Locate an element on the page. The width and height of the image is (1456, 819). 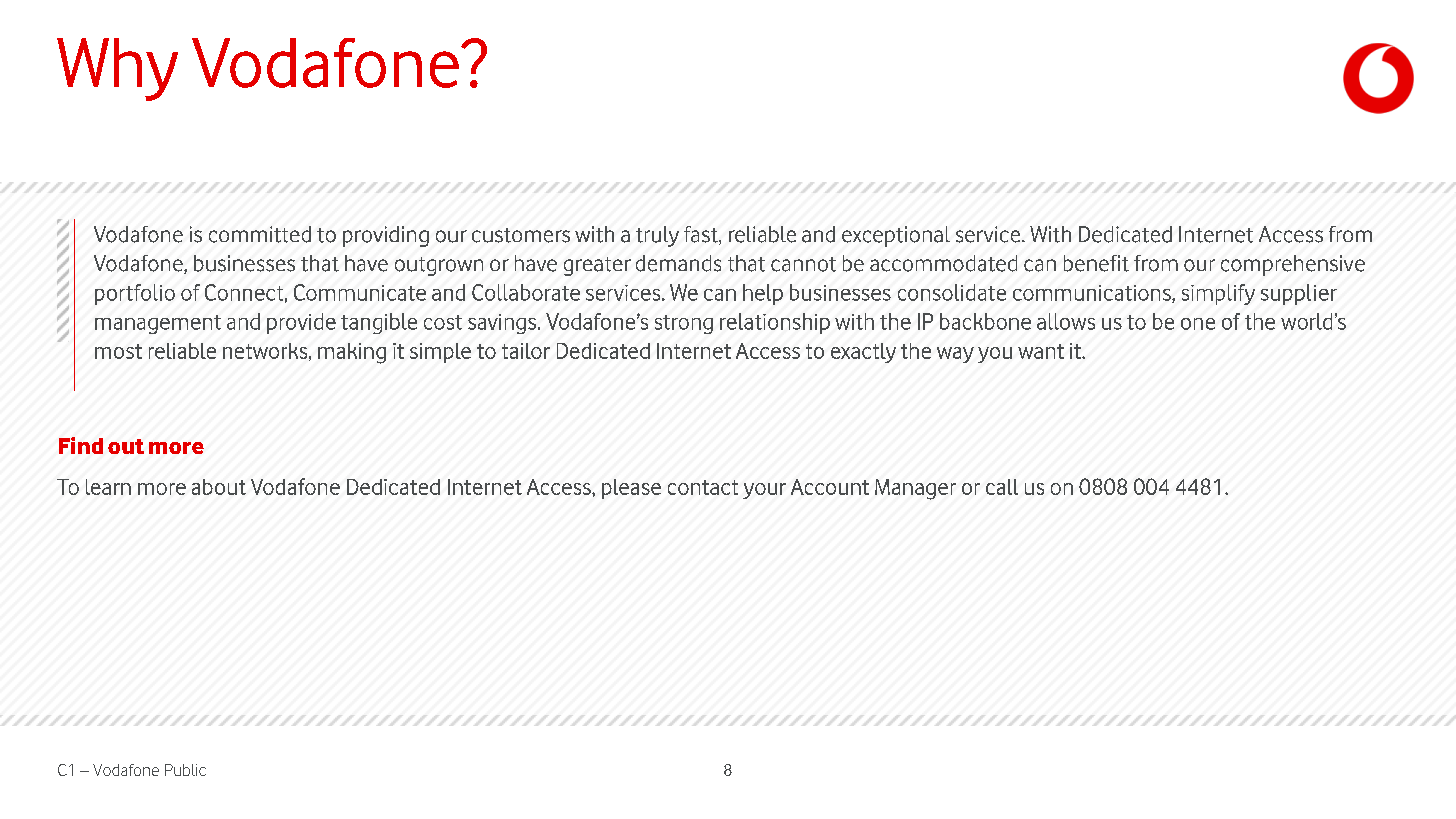
exceptional is located at coordinates (896, 236).
